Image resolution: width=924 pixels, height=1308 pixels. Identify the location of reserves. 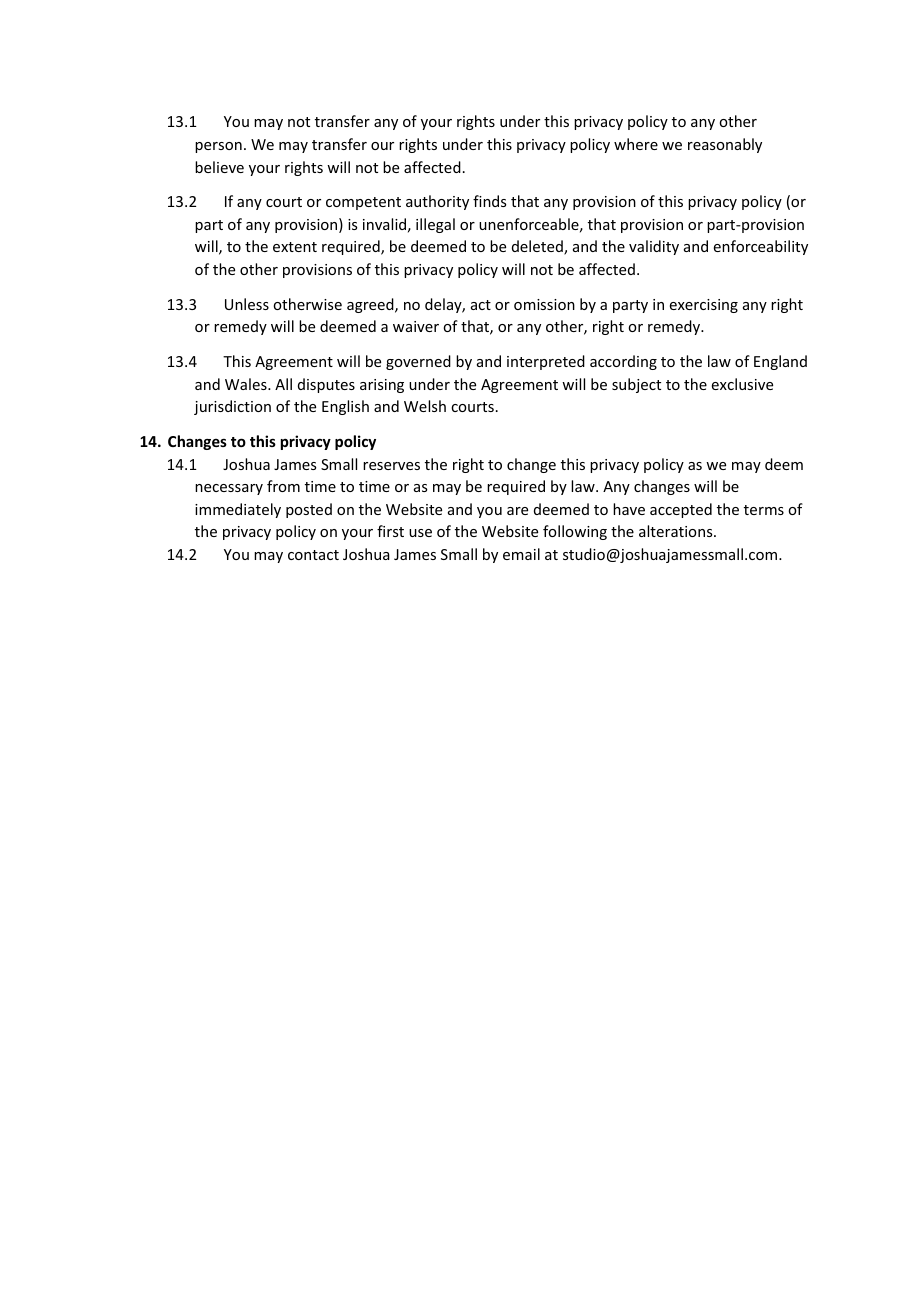
(391, 466).
